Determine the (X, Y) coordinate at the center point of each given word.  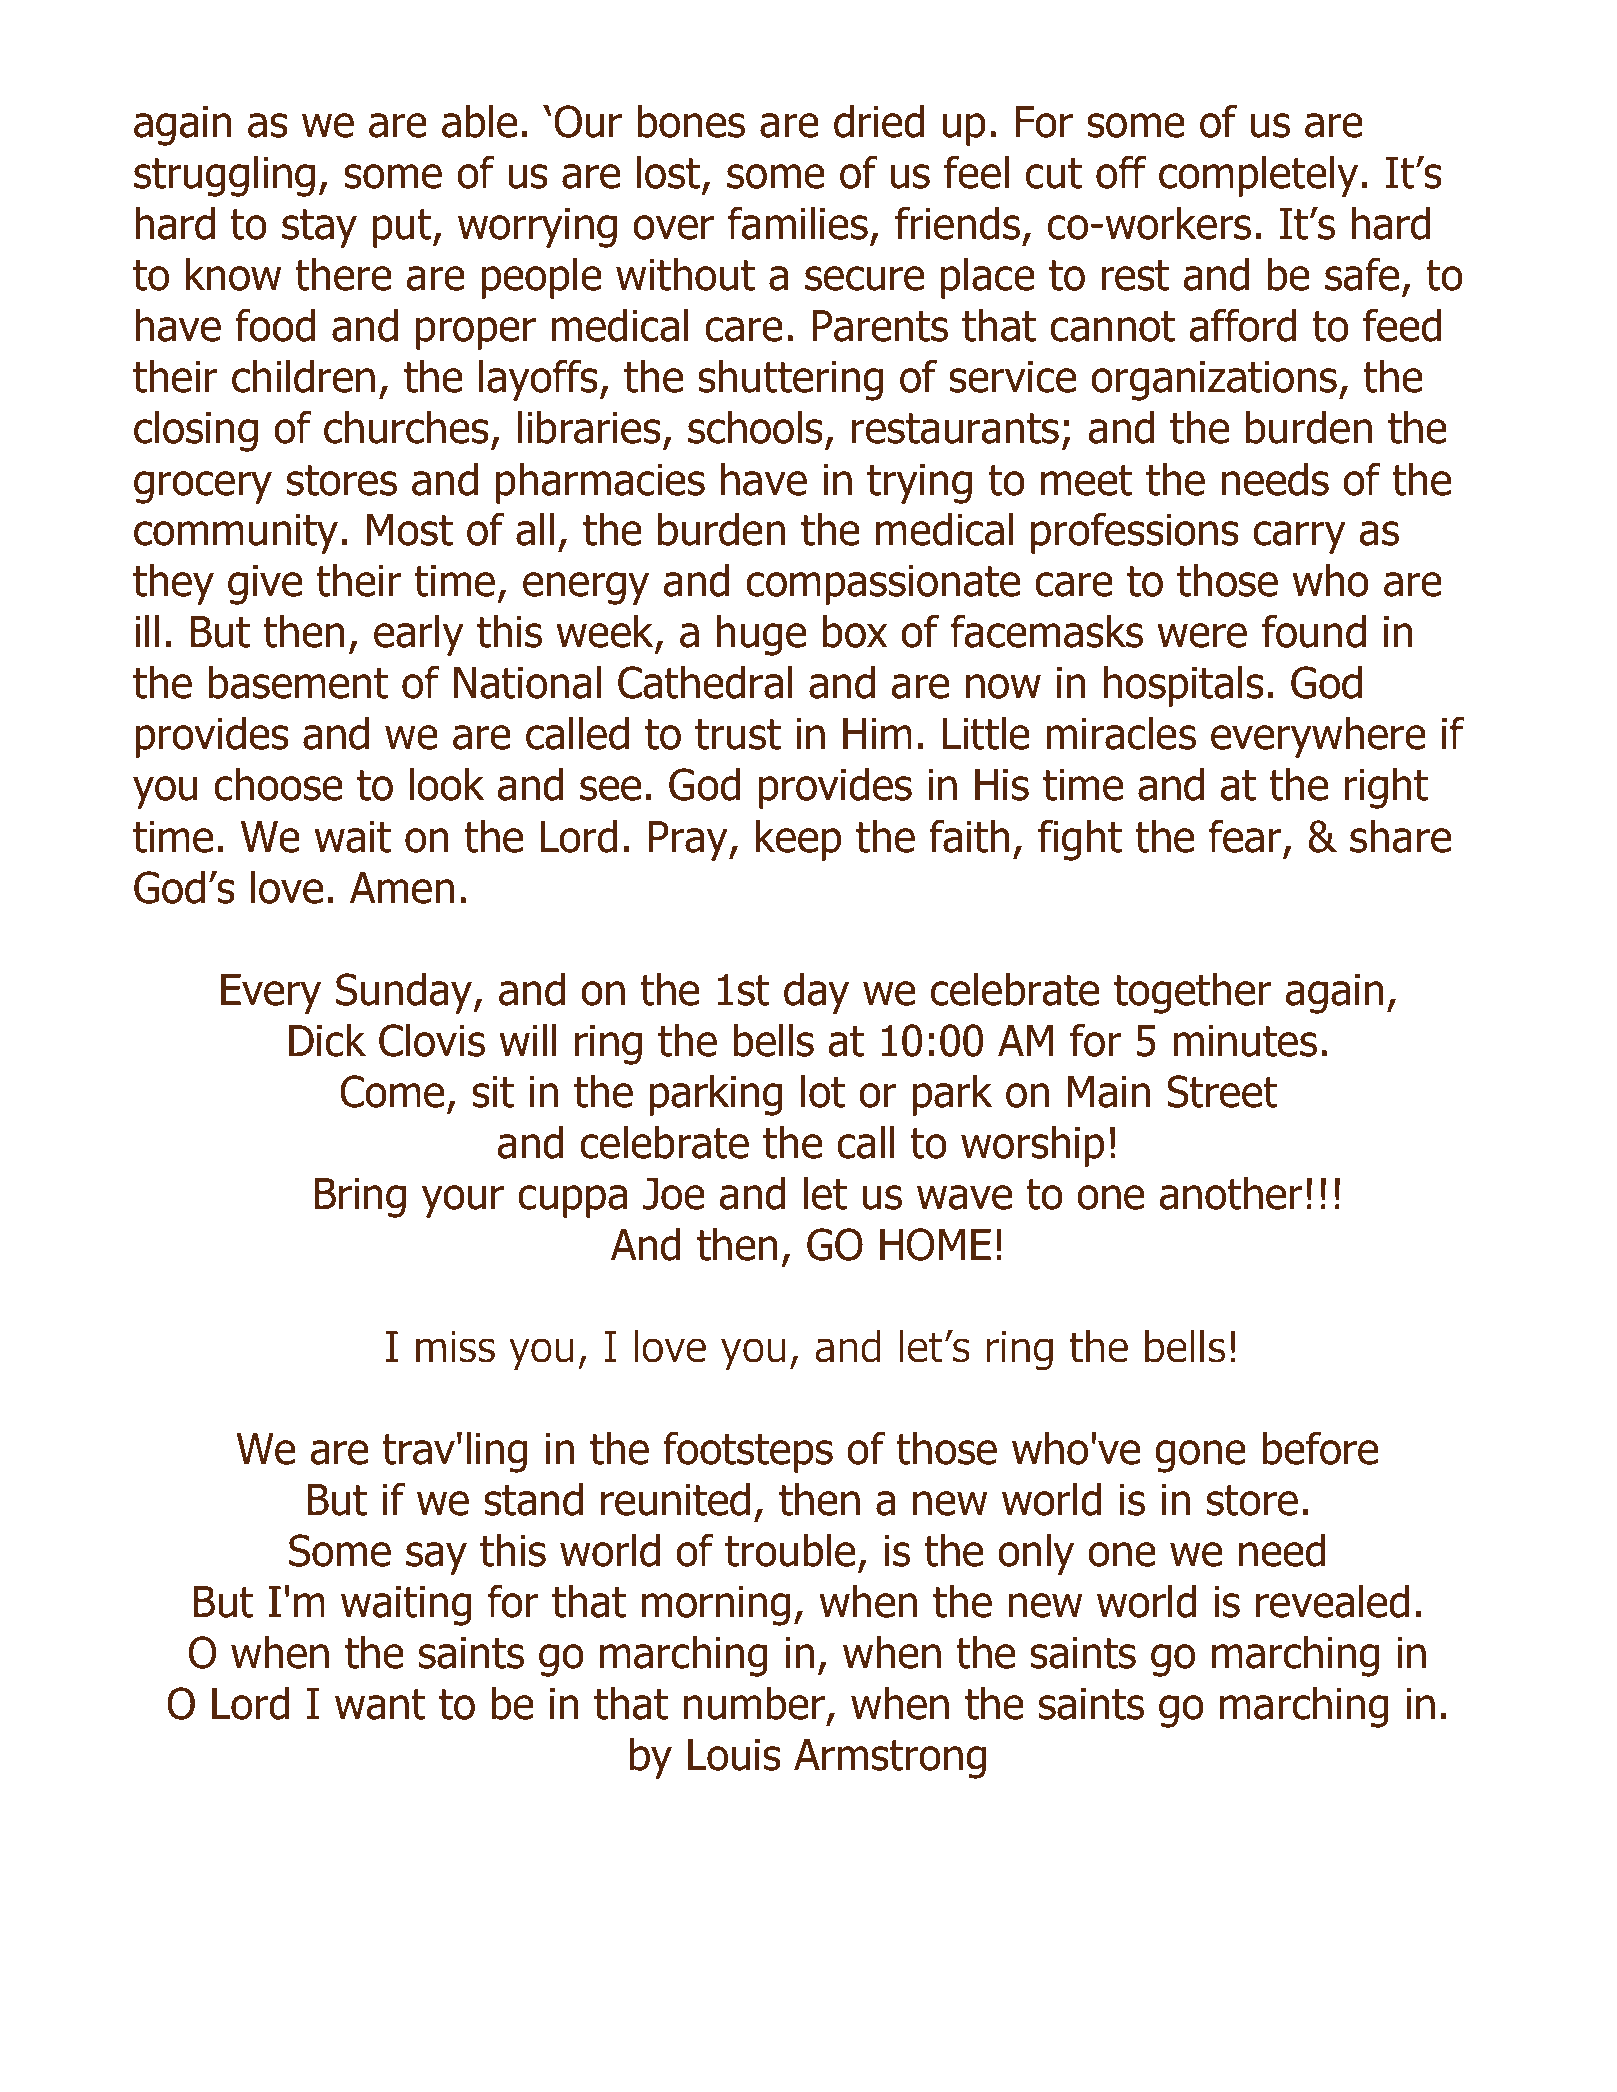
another (1231, 1193)
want (380, 1704)
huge (761, 635)
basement (298, 682)
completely (1258, 176)
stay (319, 228)
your (463, 1201)
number (754, 1703)
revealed (1332, 1601)
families (798, 223)
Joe (674, 1194)
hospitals (1183, 686)
